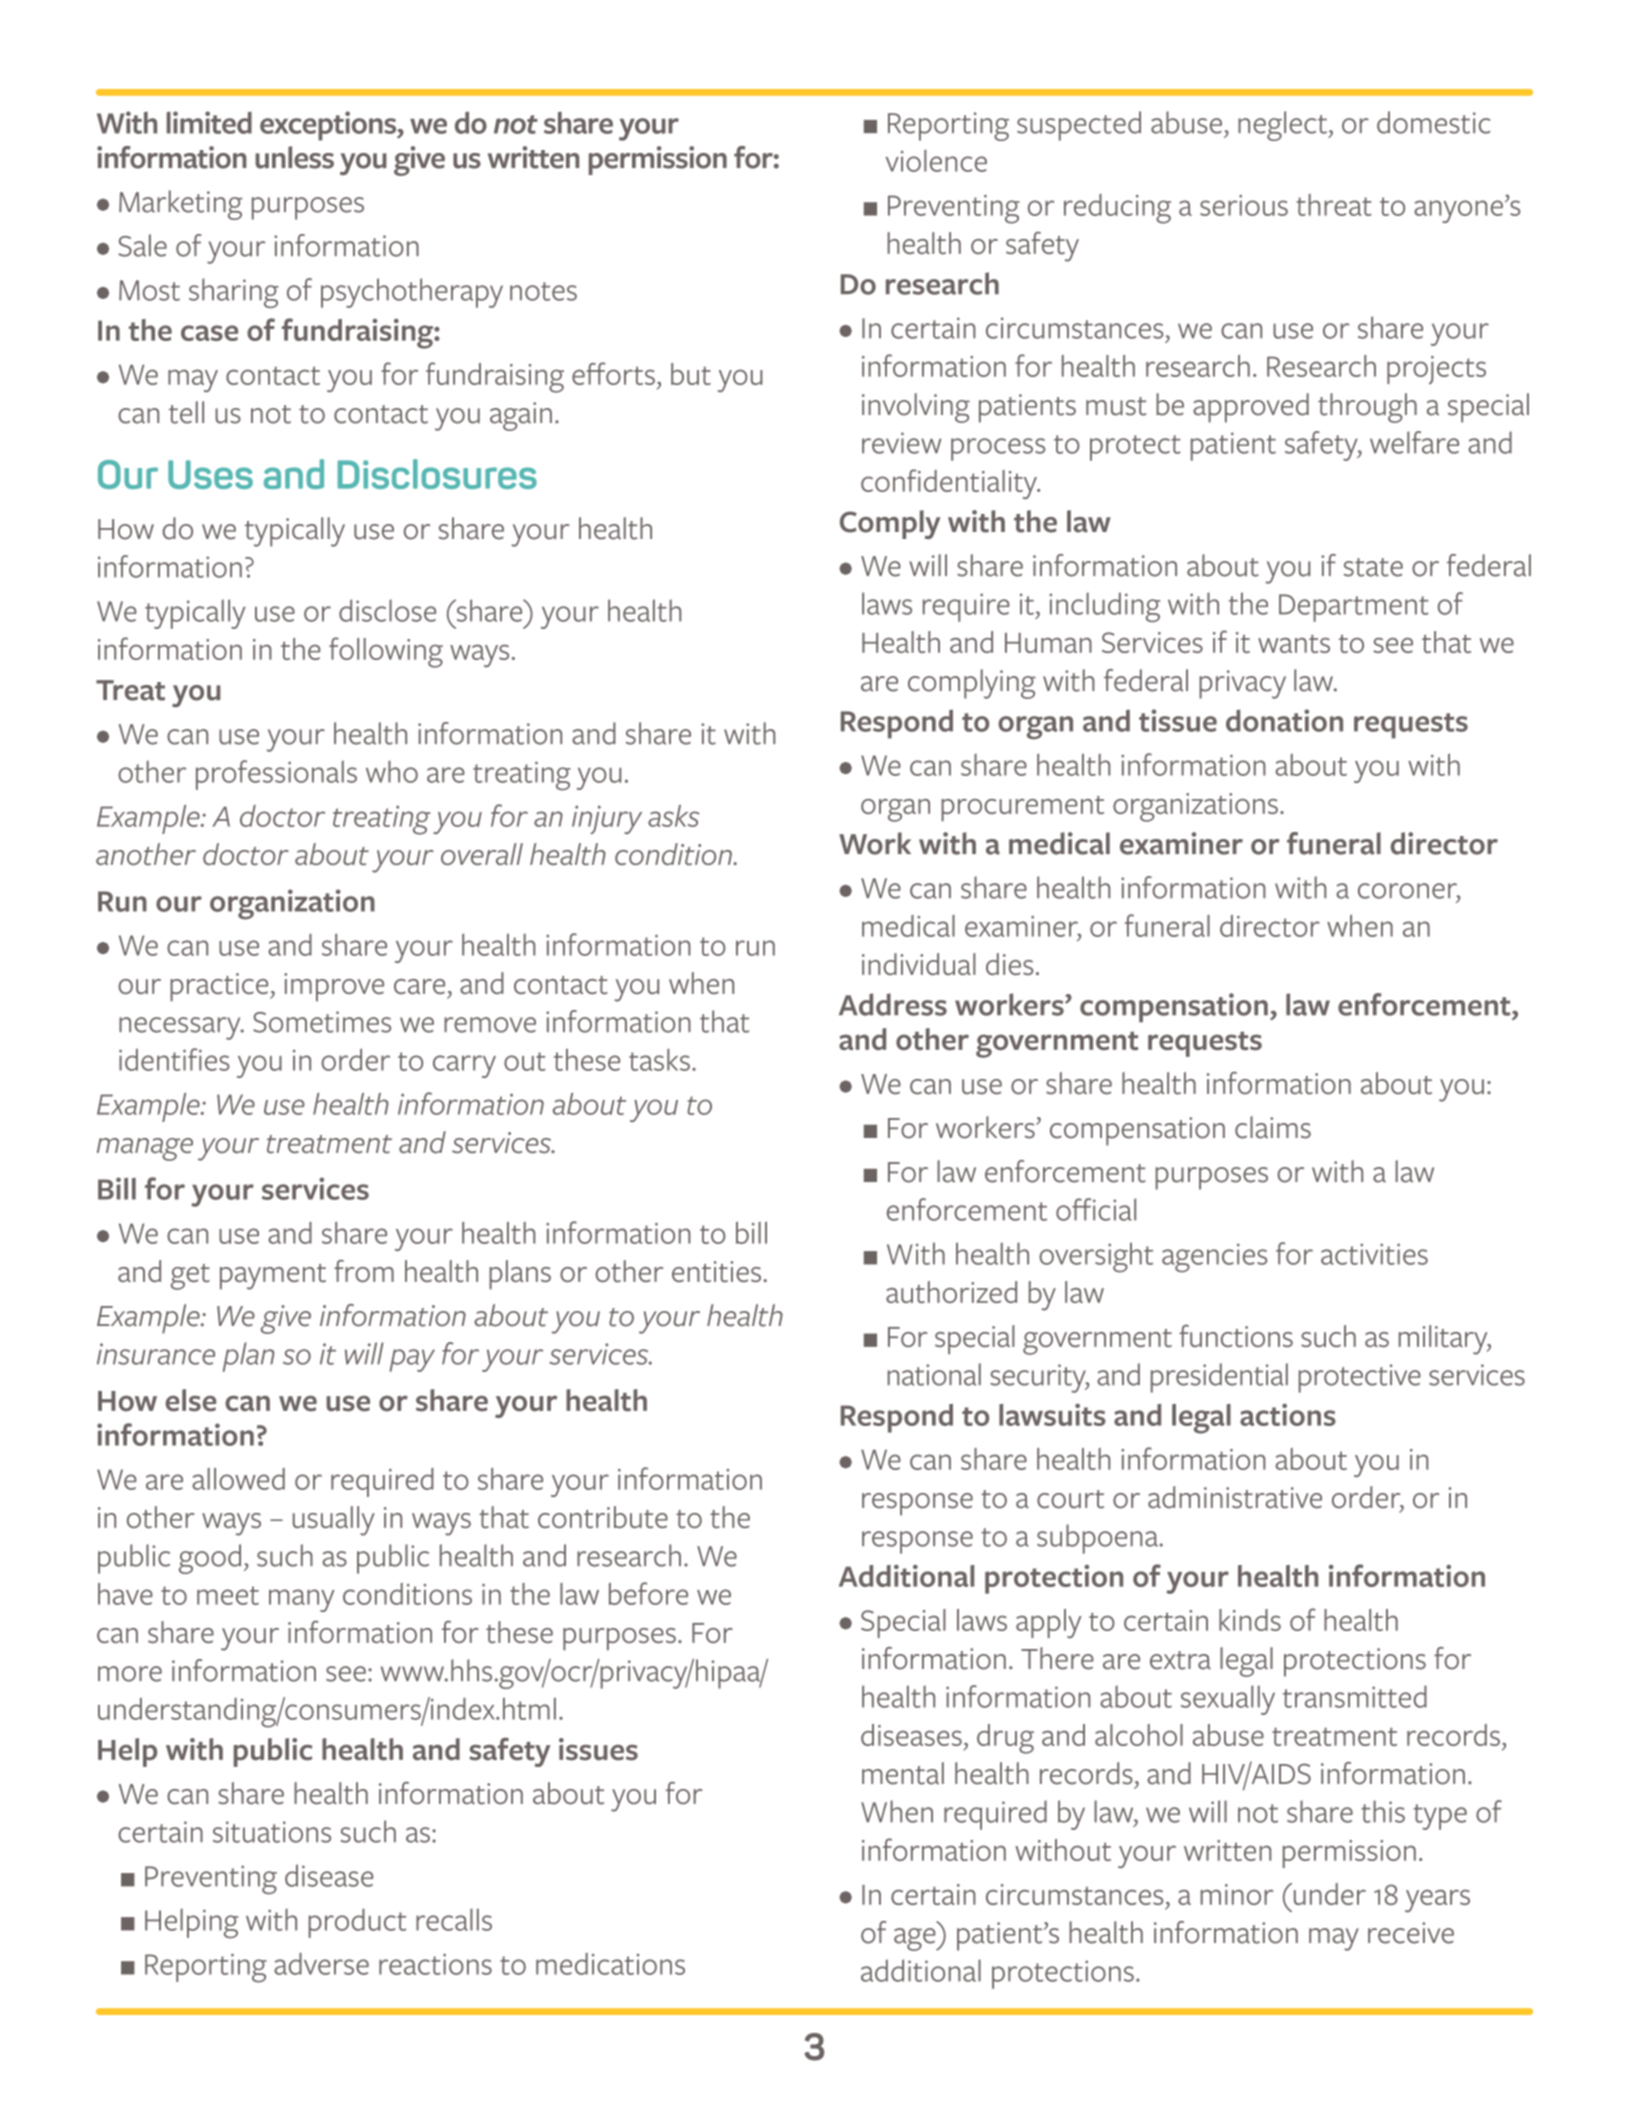  I want to click on entities, so click(718, 1272).
